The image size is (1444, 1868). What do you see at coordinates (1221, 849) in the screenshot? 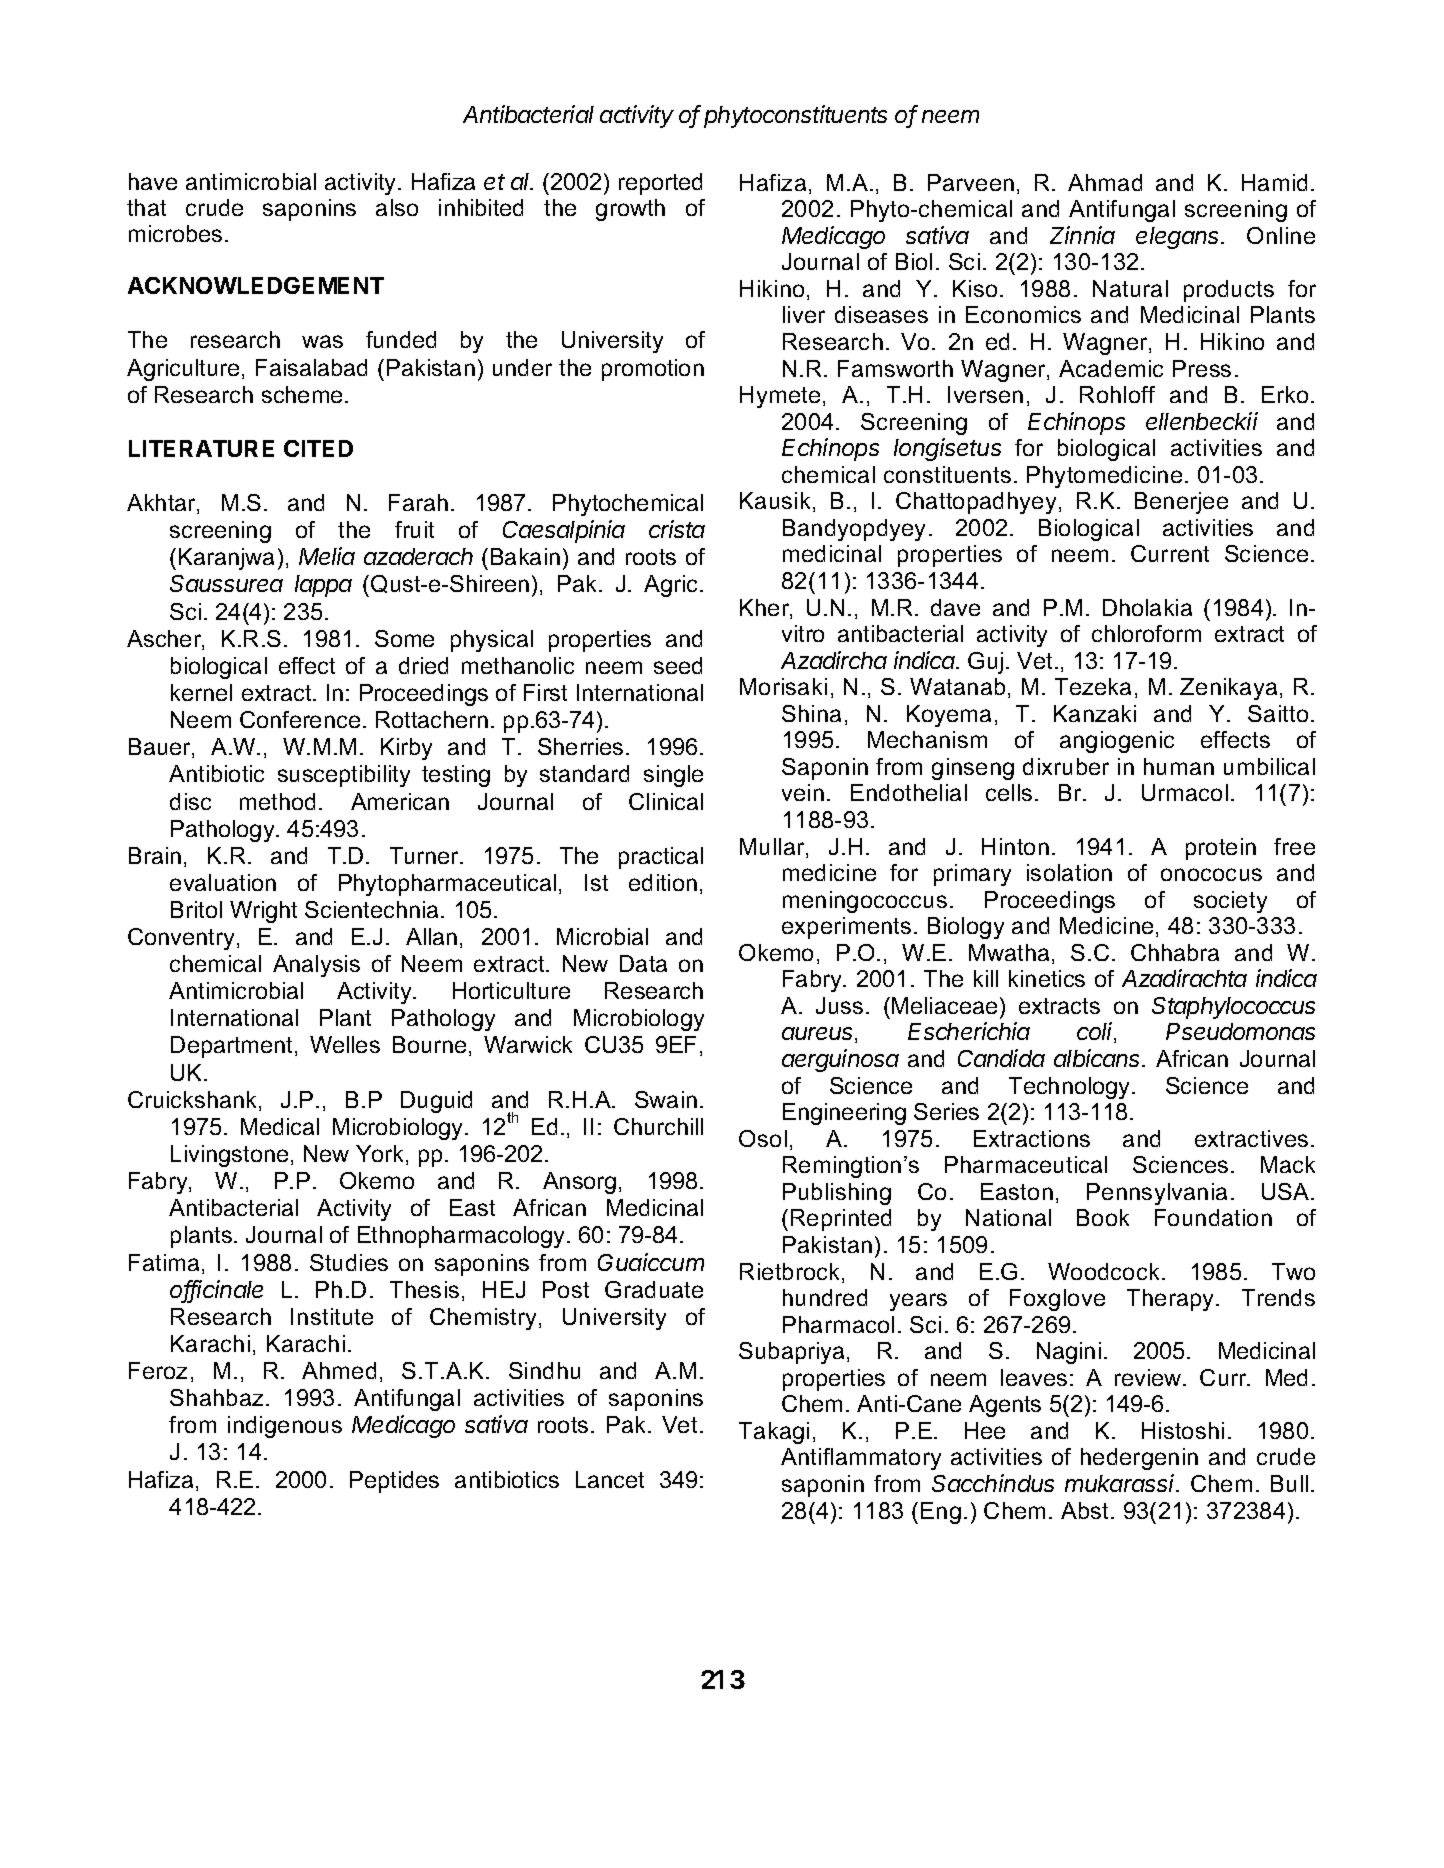
I see `protein` at bounding box center [1221, 849].
